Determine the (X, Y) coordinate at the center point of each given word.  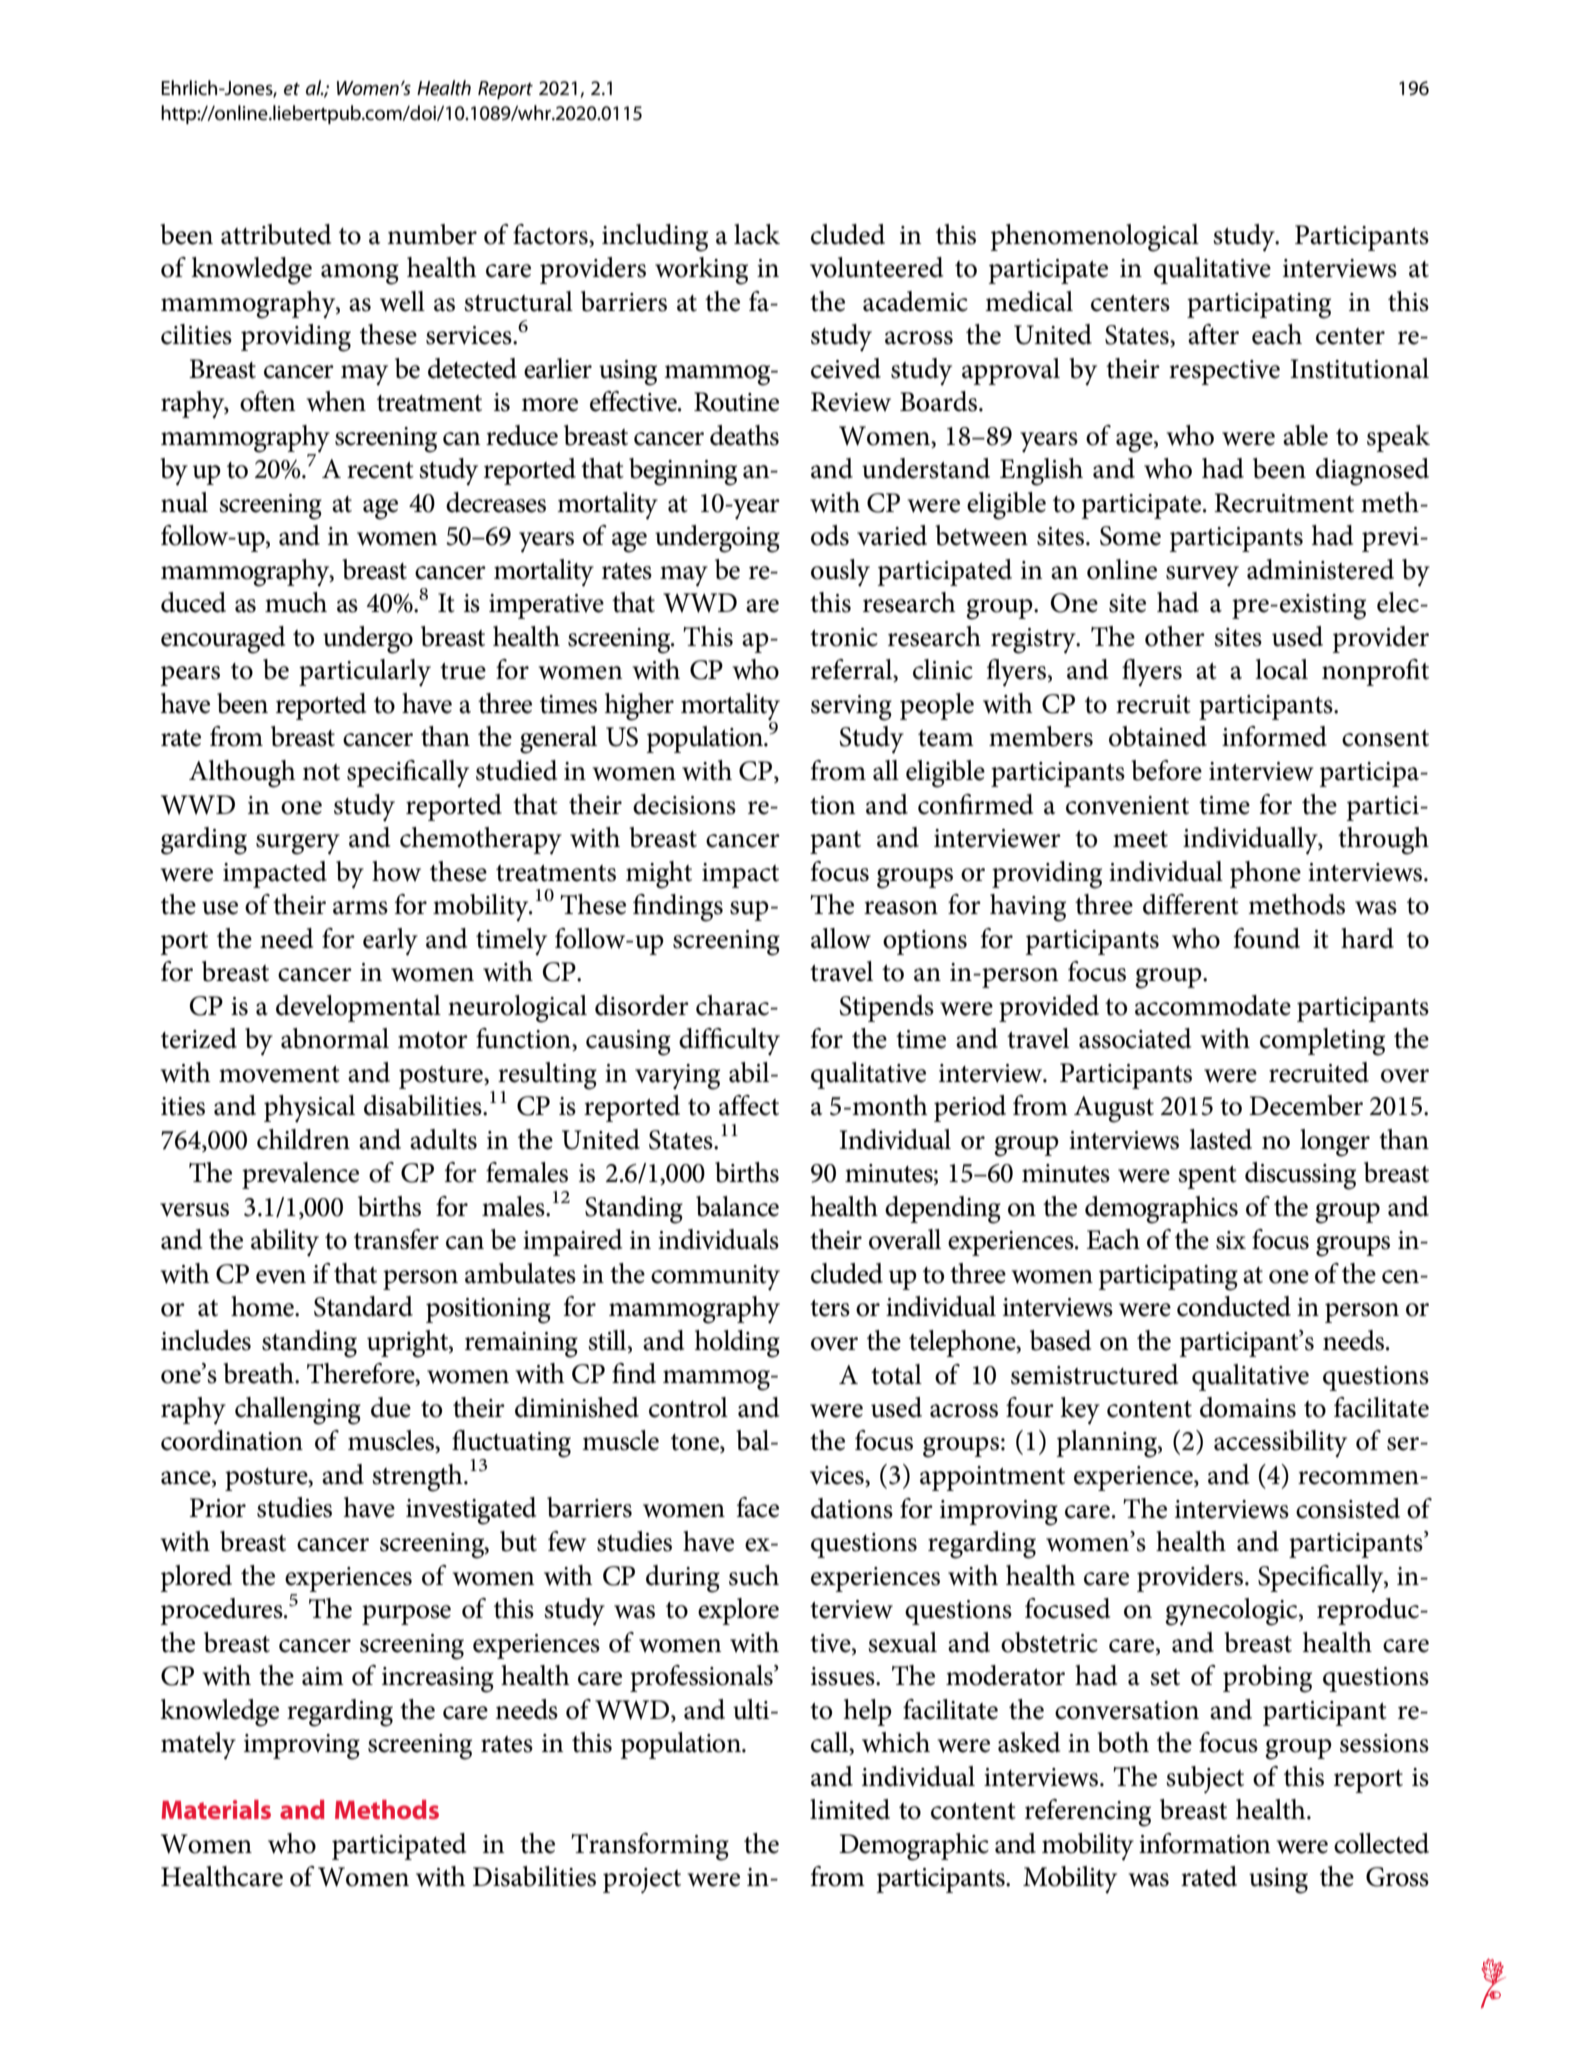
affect (749, 1105)
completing (1322, 1042)
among (360, 274)
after (1213, 334)
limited (850, 1809)
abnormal (335, 1038)
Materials (216, 1809)
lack (757, 234)
